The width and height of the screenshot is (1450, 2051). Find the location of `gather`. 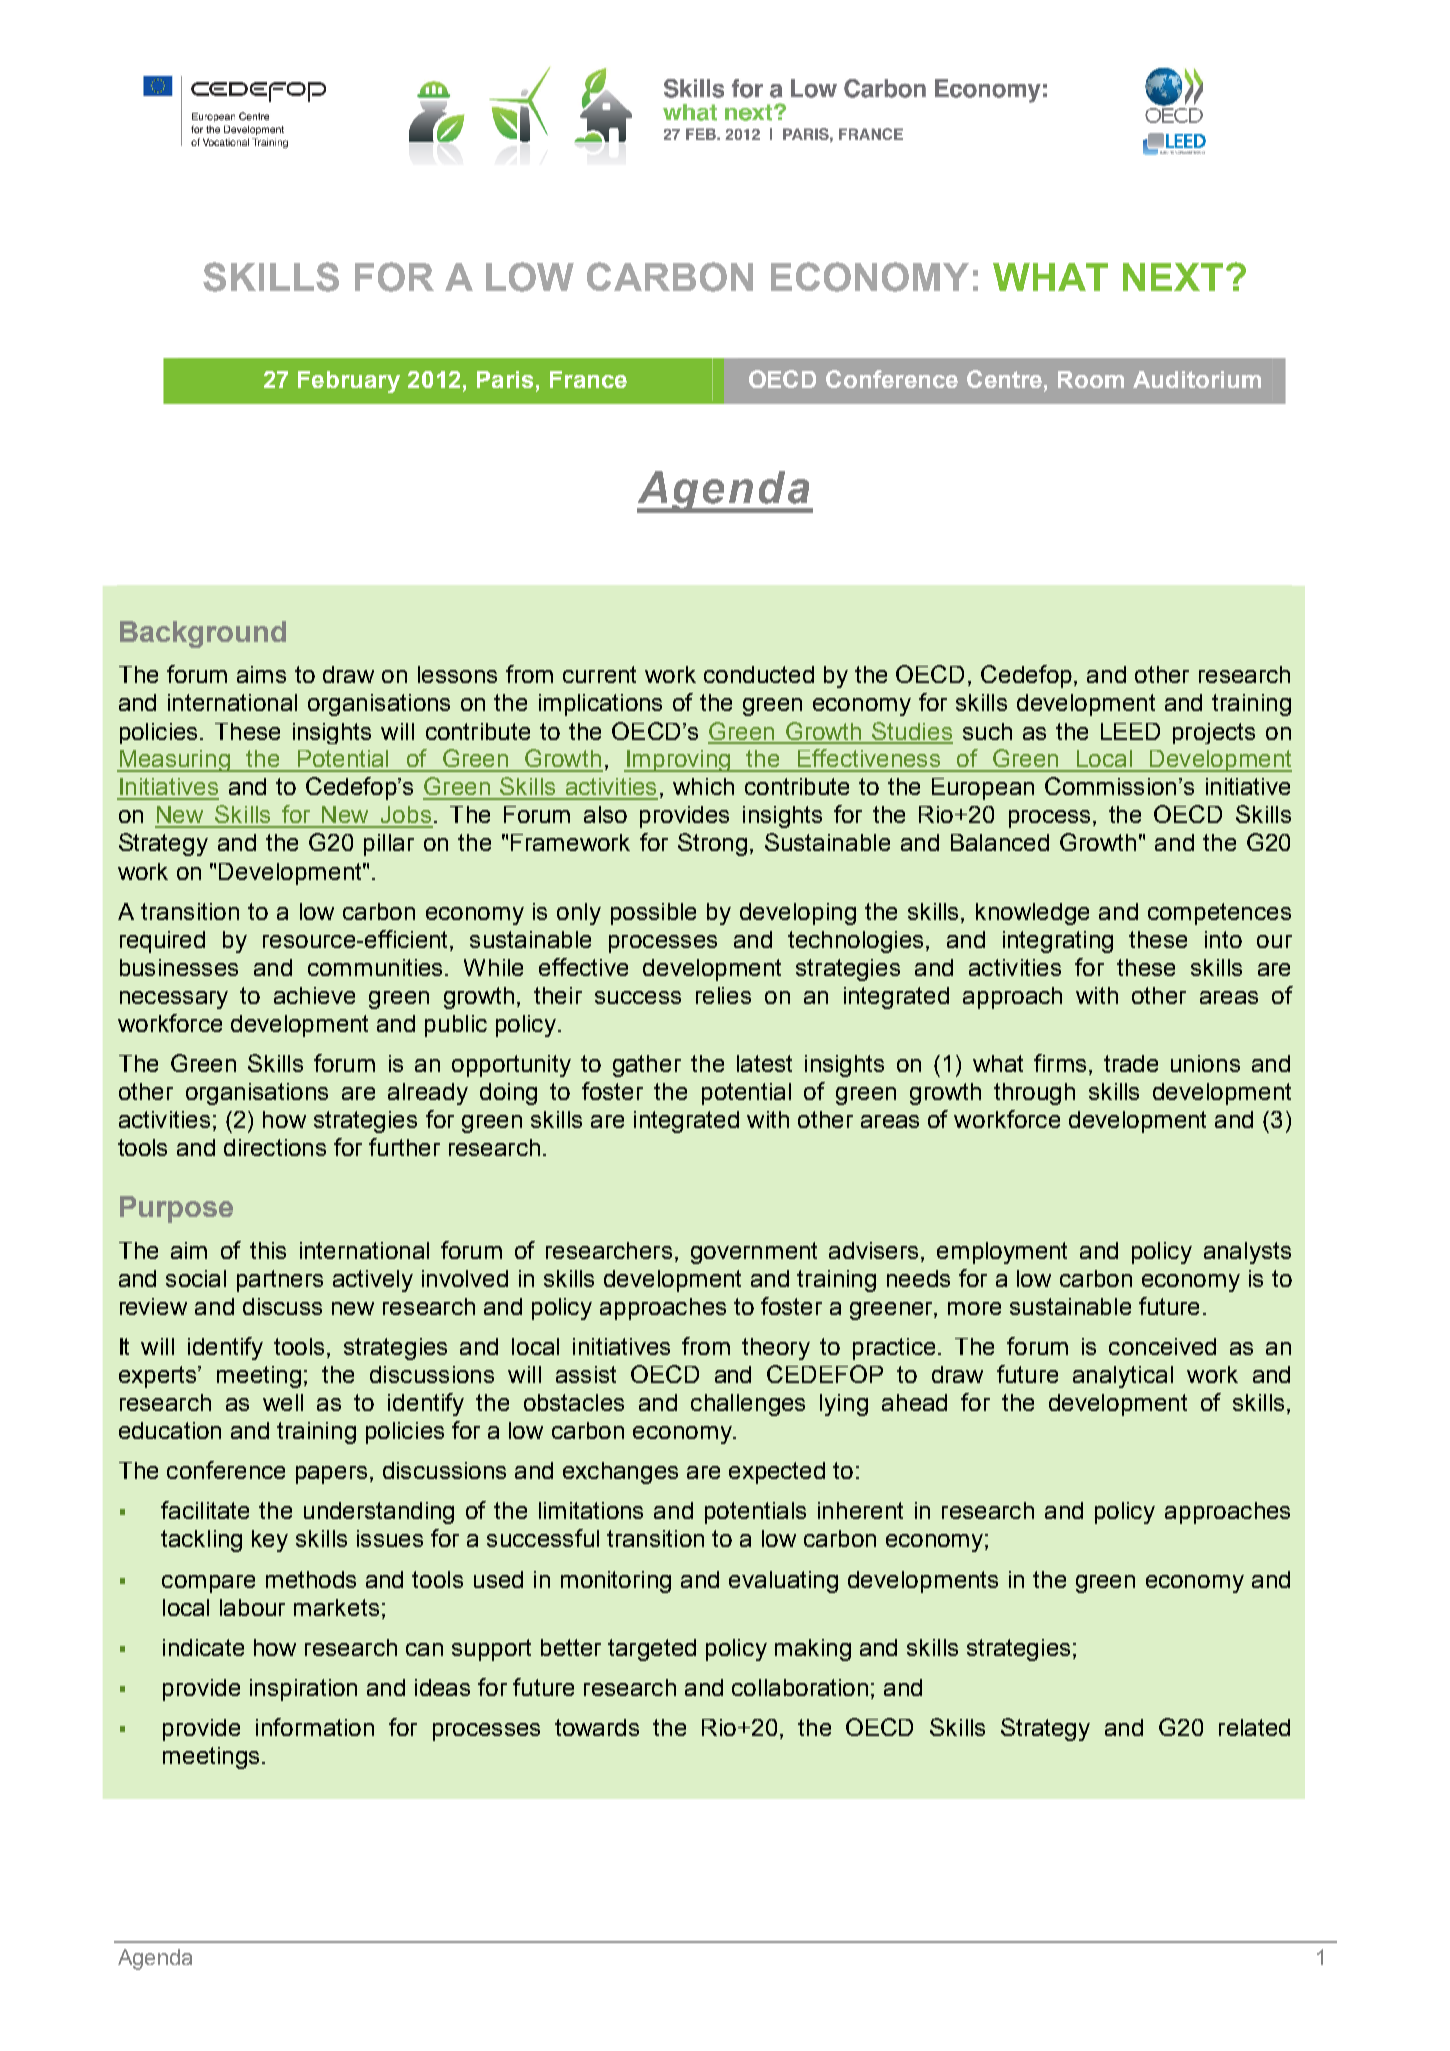

gather is located at coordinates (647, 1066).
